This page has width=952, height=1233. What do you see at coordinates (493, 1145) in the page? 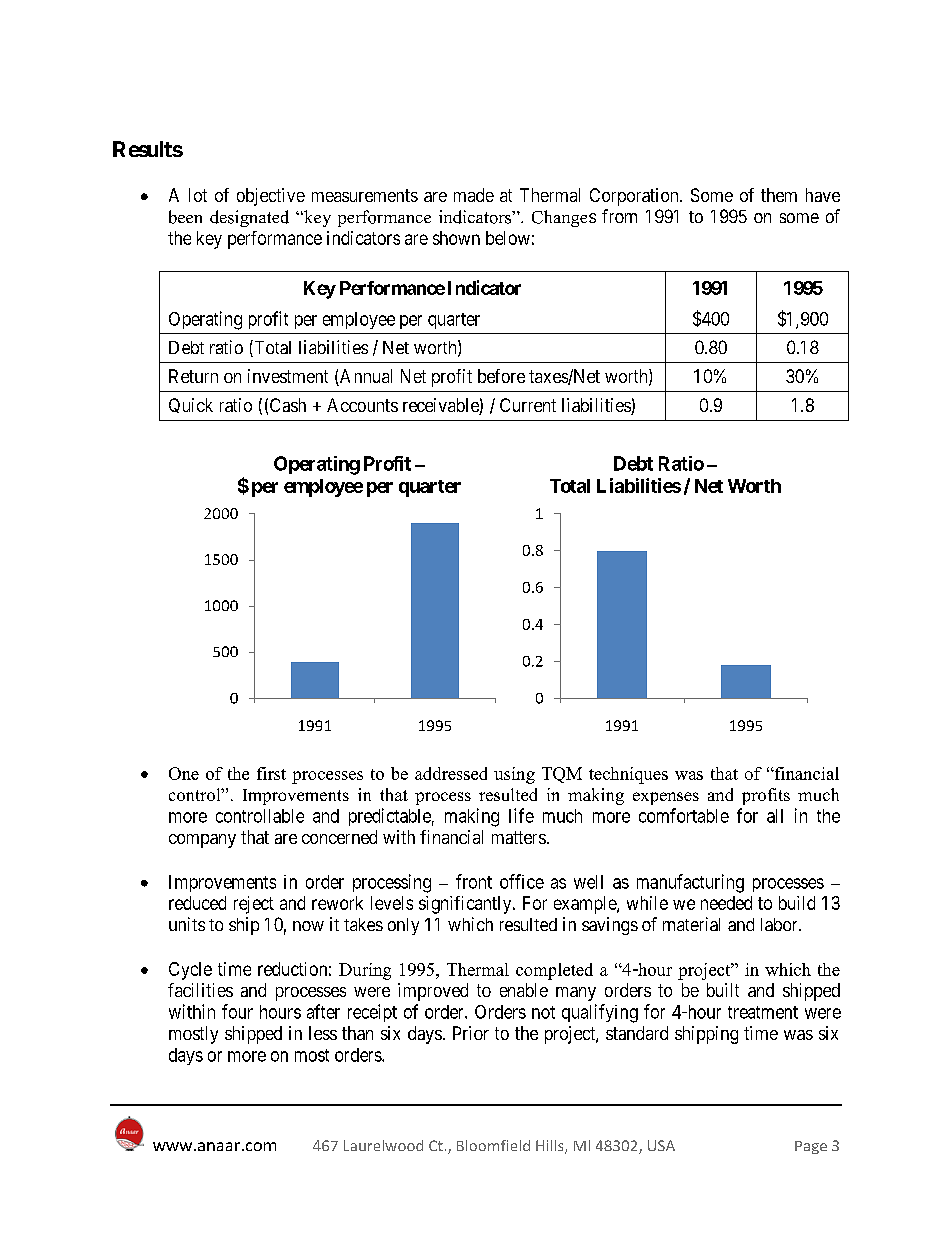
I see `Bloomfield` at bounding box center [493, 1145].
